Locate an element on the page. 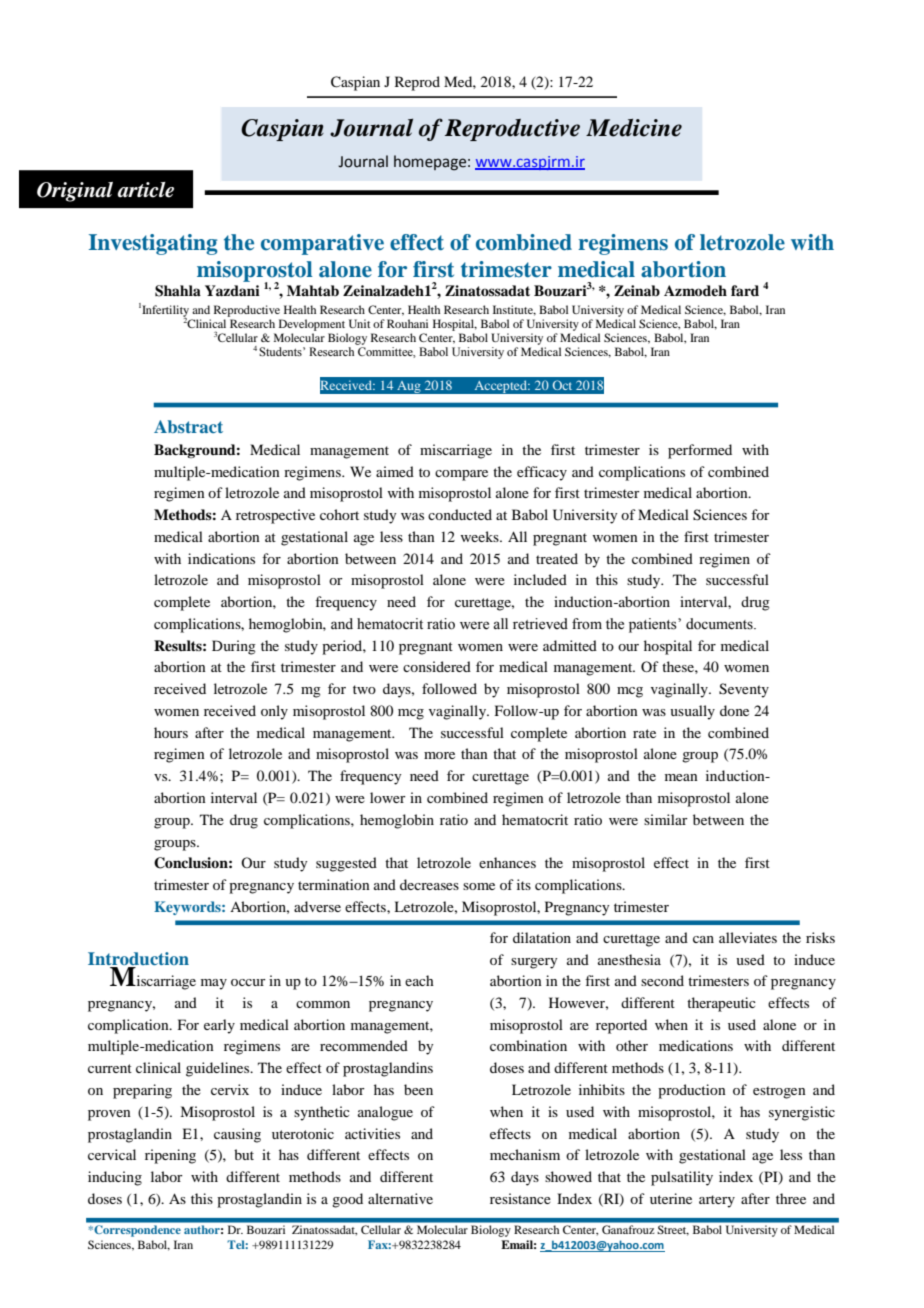  artery is located at coordinates (717, 1201).
